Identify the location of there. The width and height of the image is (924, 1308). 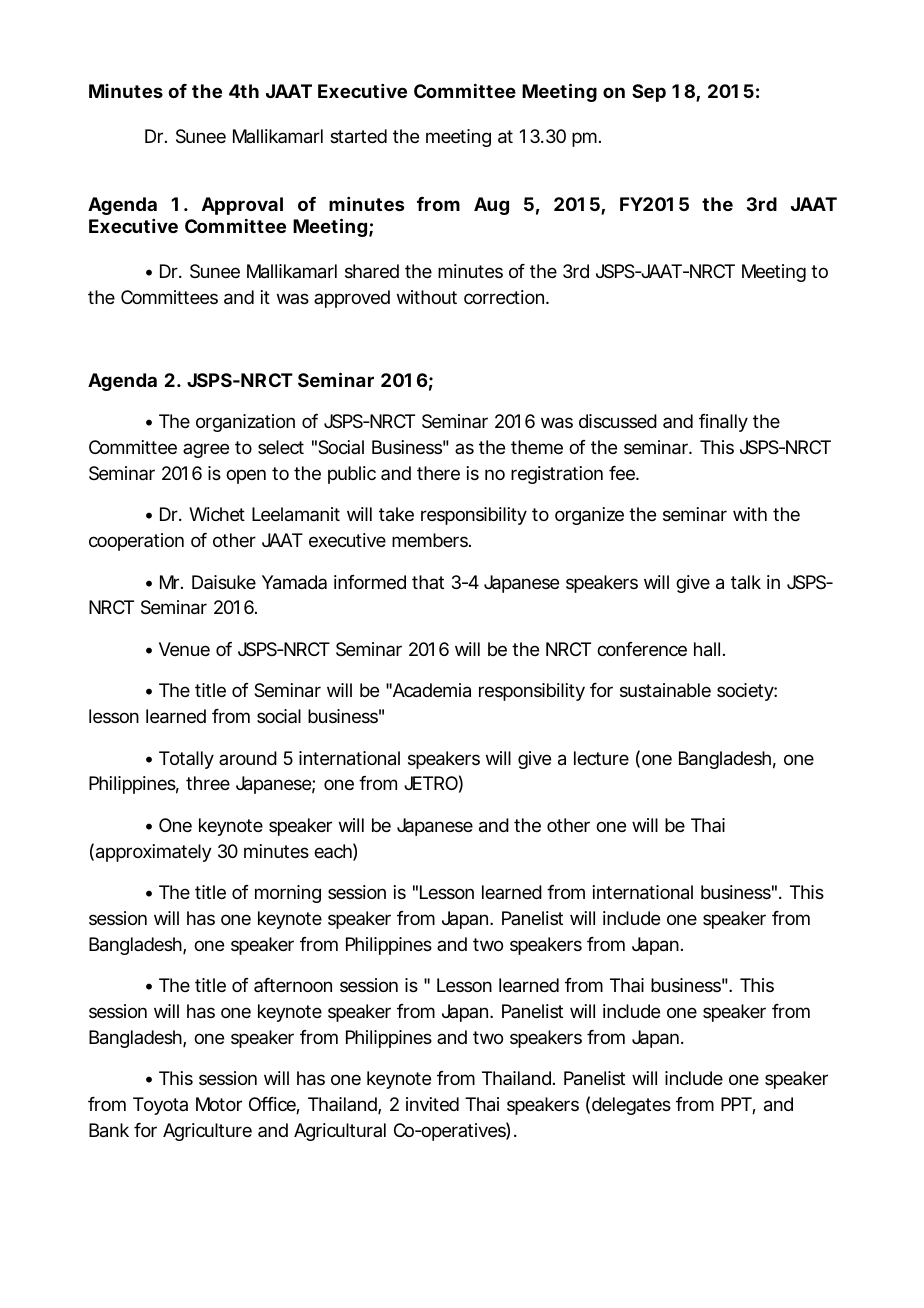
(438, 473).
